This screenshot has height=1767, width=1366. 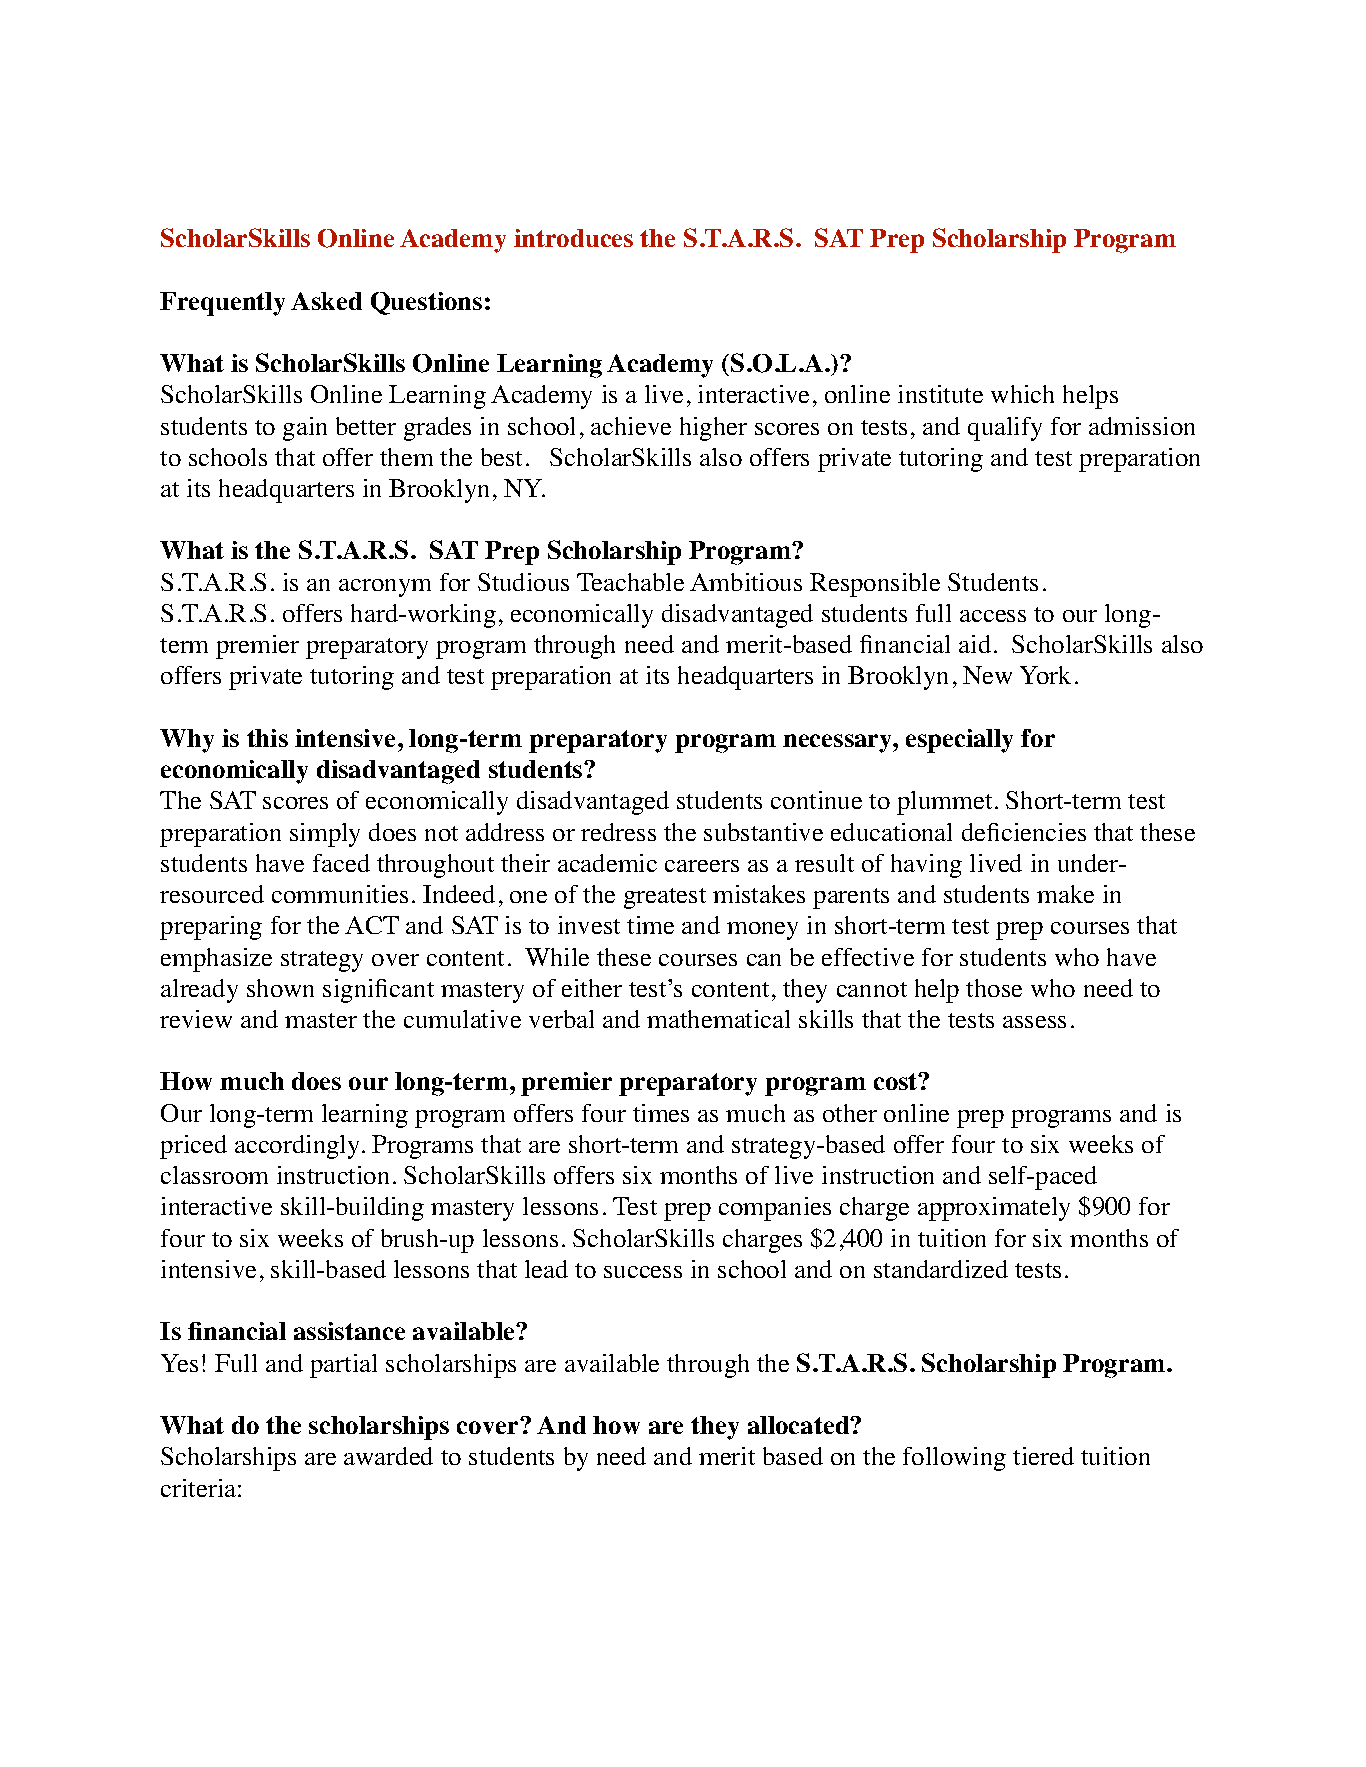 I want to click on which, so click(x=1022, y=394).
